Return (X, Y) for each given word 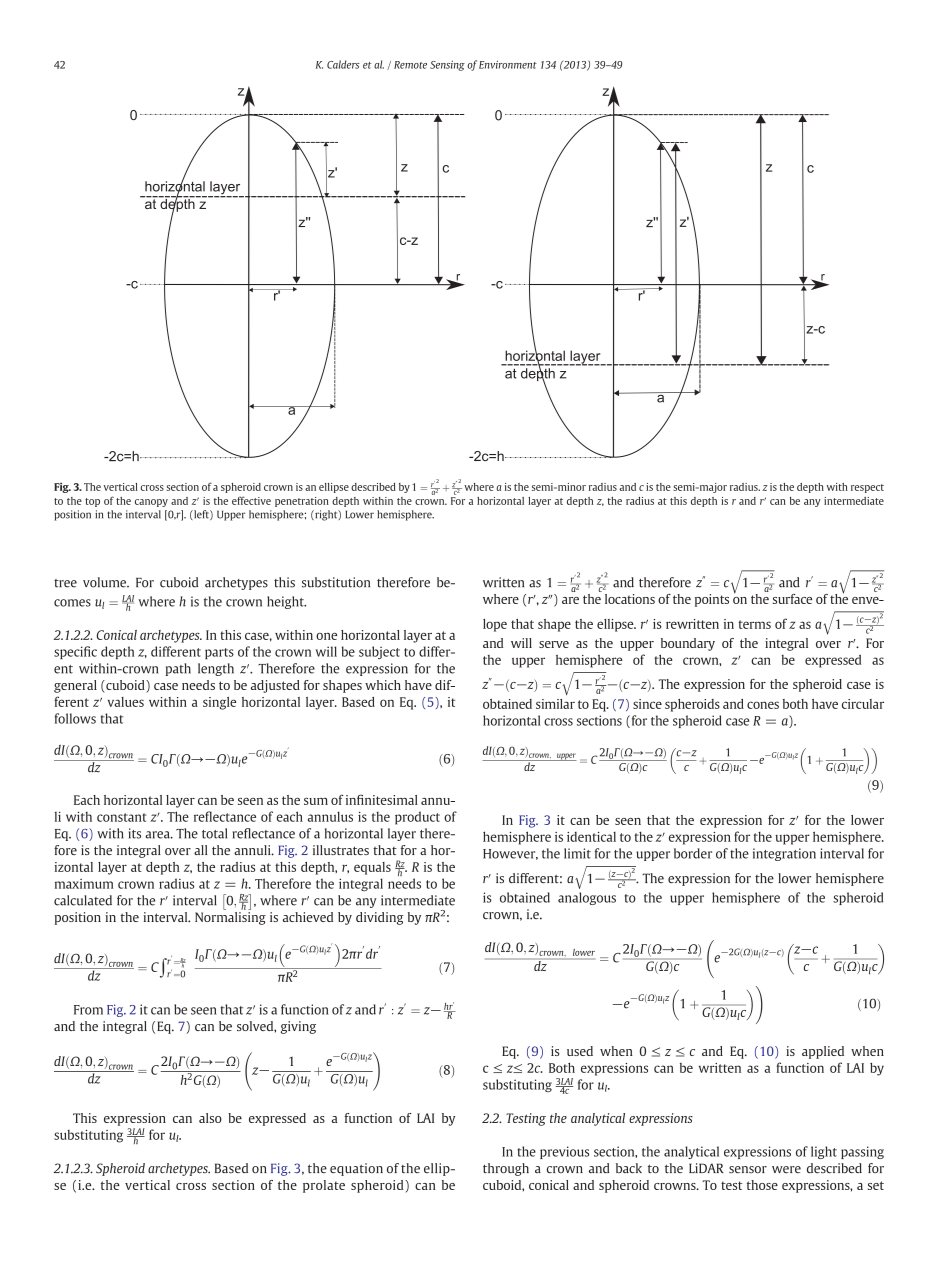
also (210, 1118)
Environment (508, 64)
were (786, 1169)
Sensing (447, 65)
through (506, 1169)
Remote (410, 65)
